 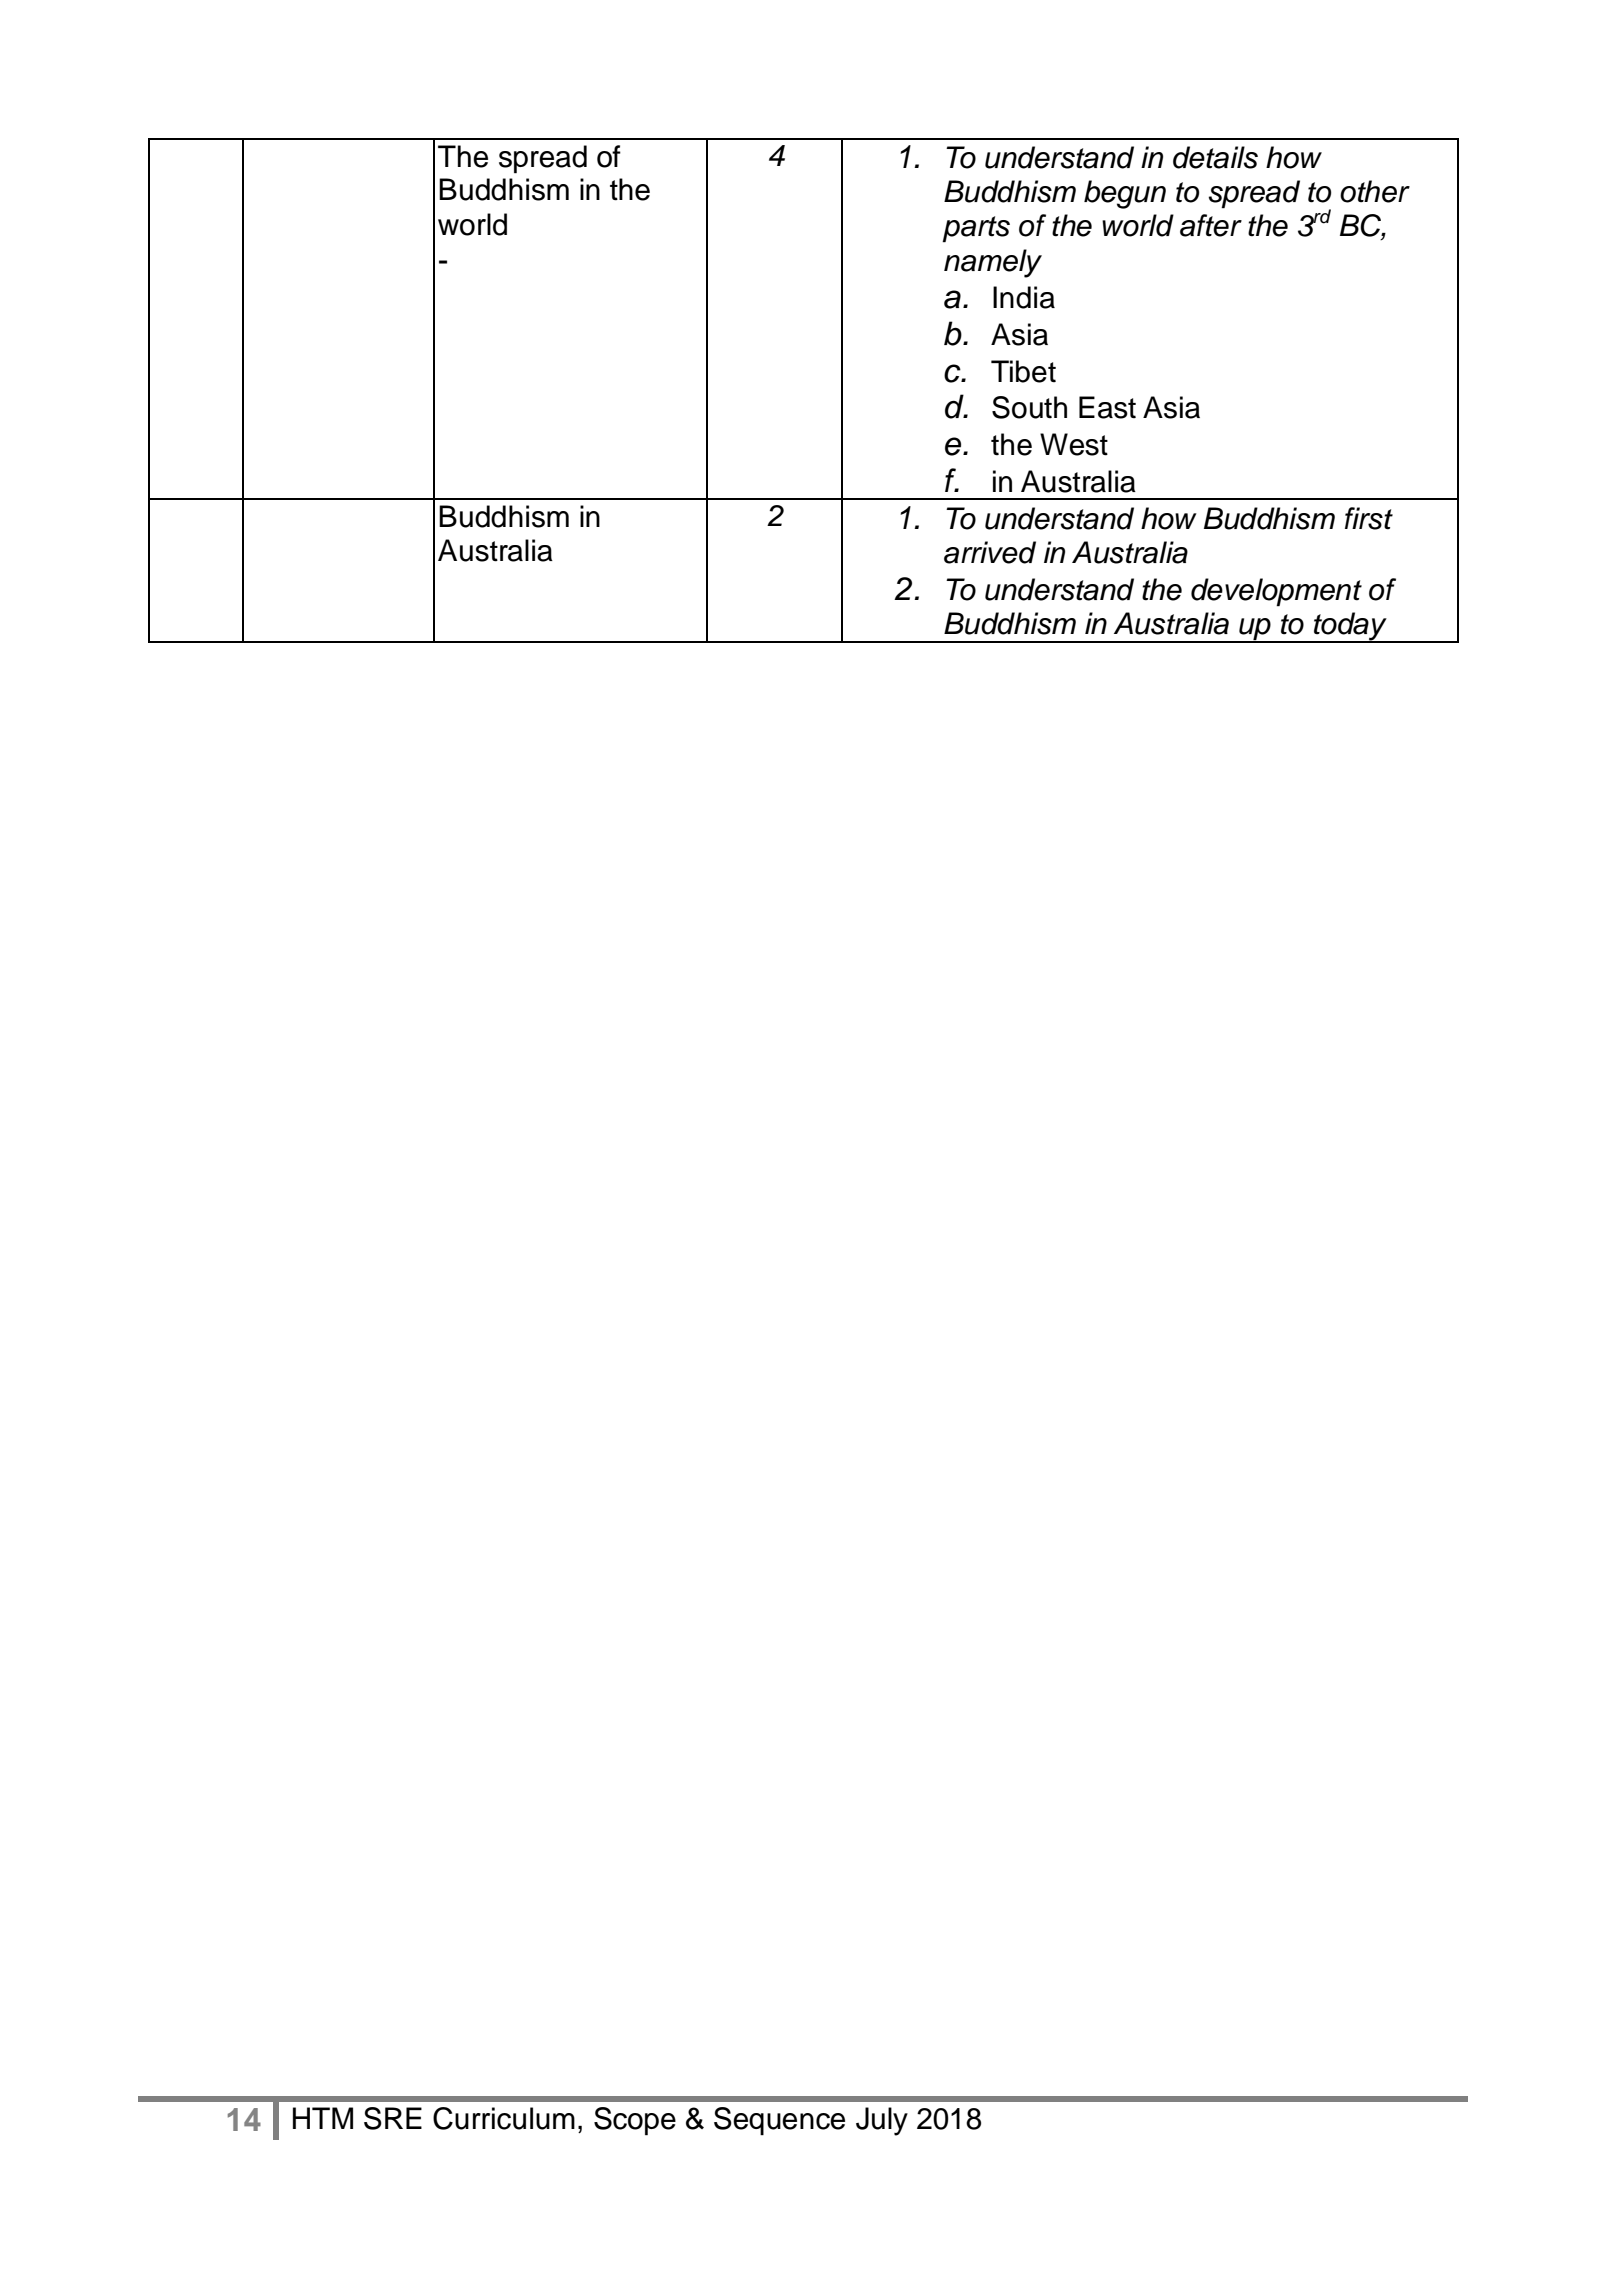 I want to click on today, so click(x=1350, y=627).
